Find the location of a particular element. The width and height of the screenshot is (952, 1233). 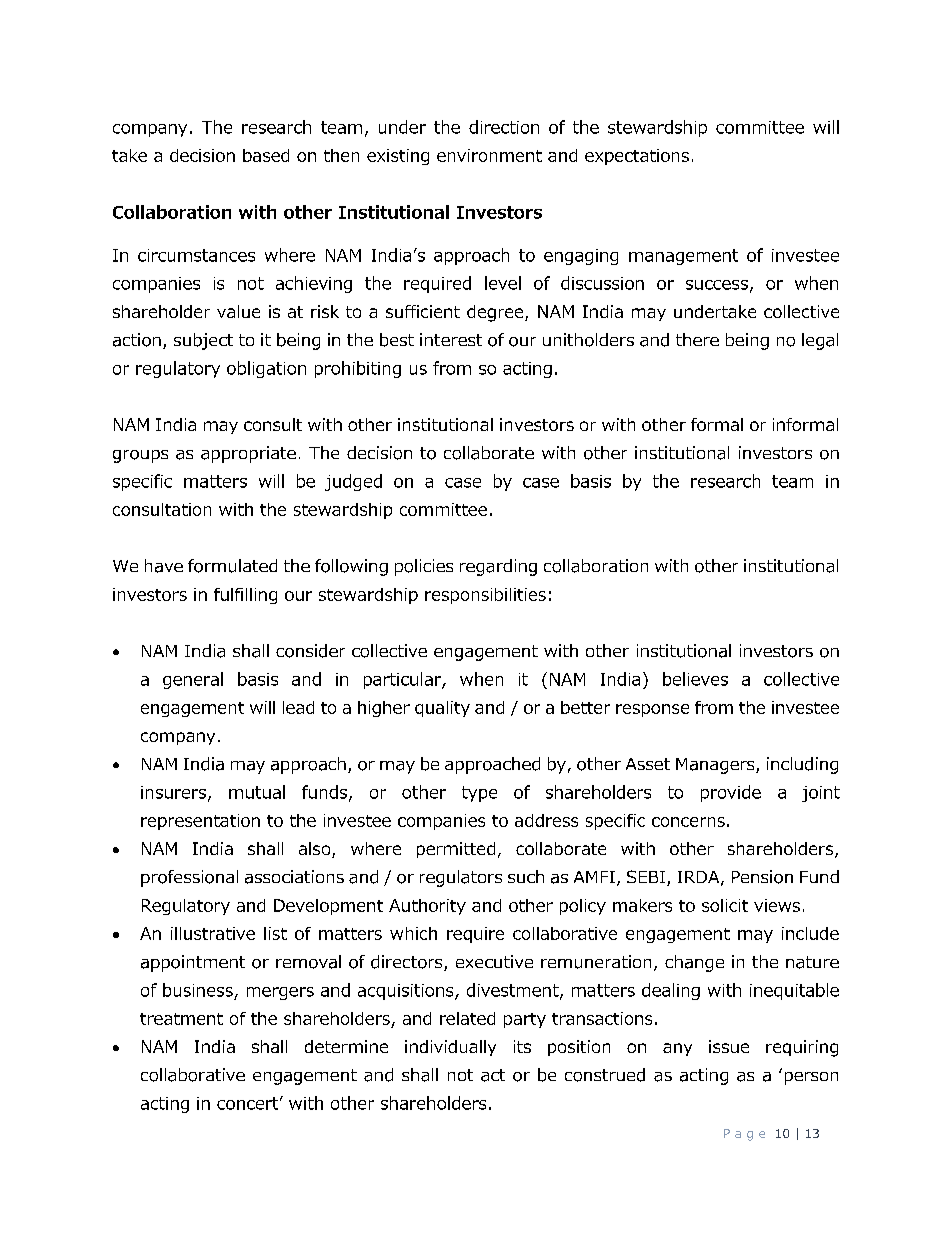

issue is located at coordinates (729, 1046).
